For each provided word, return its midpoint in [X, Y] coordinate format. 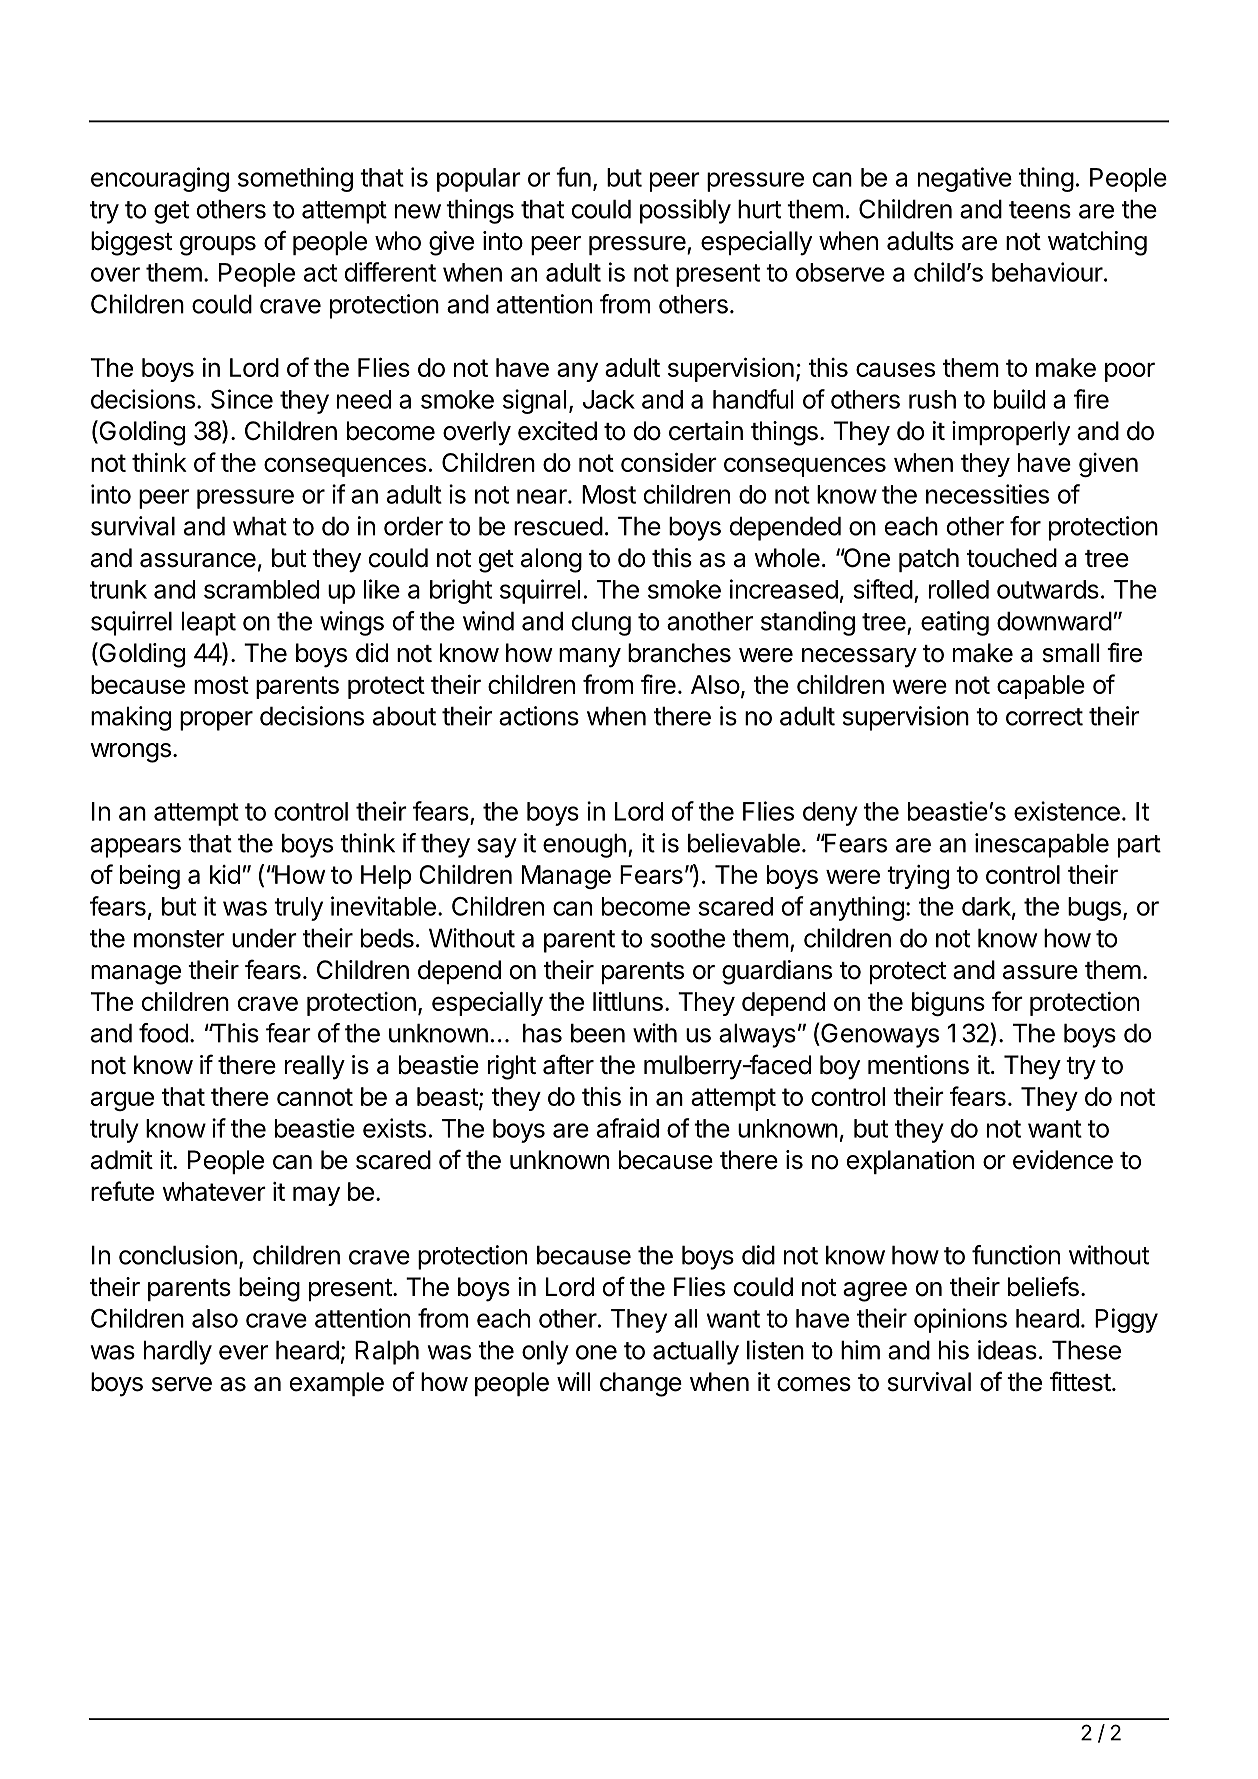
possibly [685, 211]
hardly [178, 1352]
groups [218, 246]
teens [1040, 210]
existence [1067, 811]
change [641, 1384]
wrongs [130, 753]
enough [584, 845]
